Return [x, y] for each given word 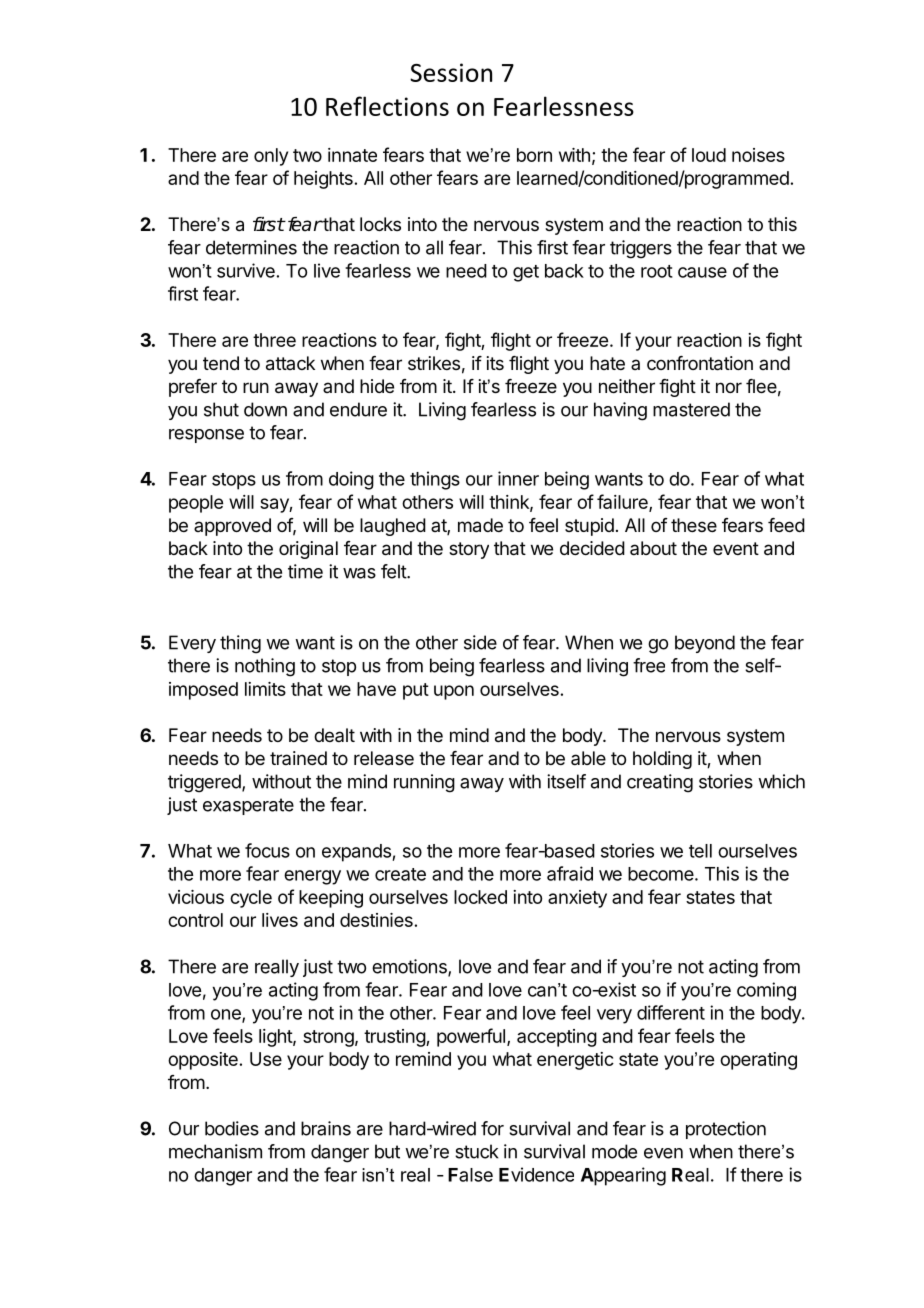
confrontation [700, 363]
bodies [232, 1128]
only [271, 157]
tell [700, 851]
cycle [251, 899]
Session [451, 72]
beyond [705, 644]
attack [290, 363]
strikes [434, 363]
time [305, 571]
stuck [476, 1151]
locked [480, 897]
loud [709, 155]
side [480, 642]
